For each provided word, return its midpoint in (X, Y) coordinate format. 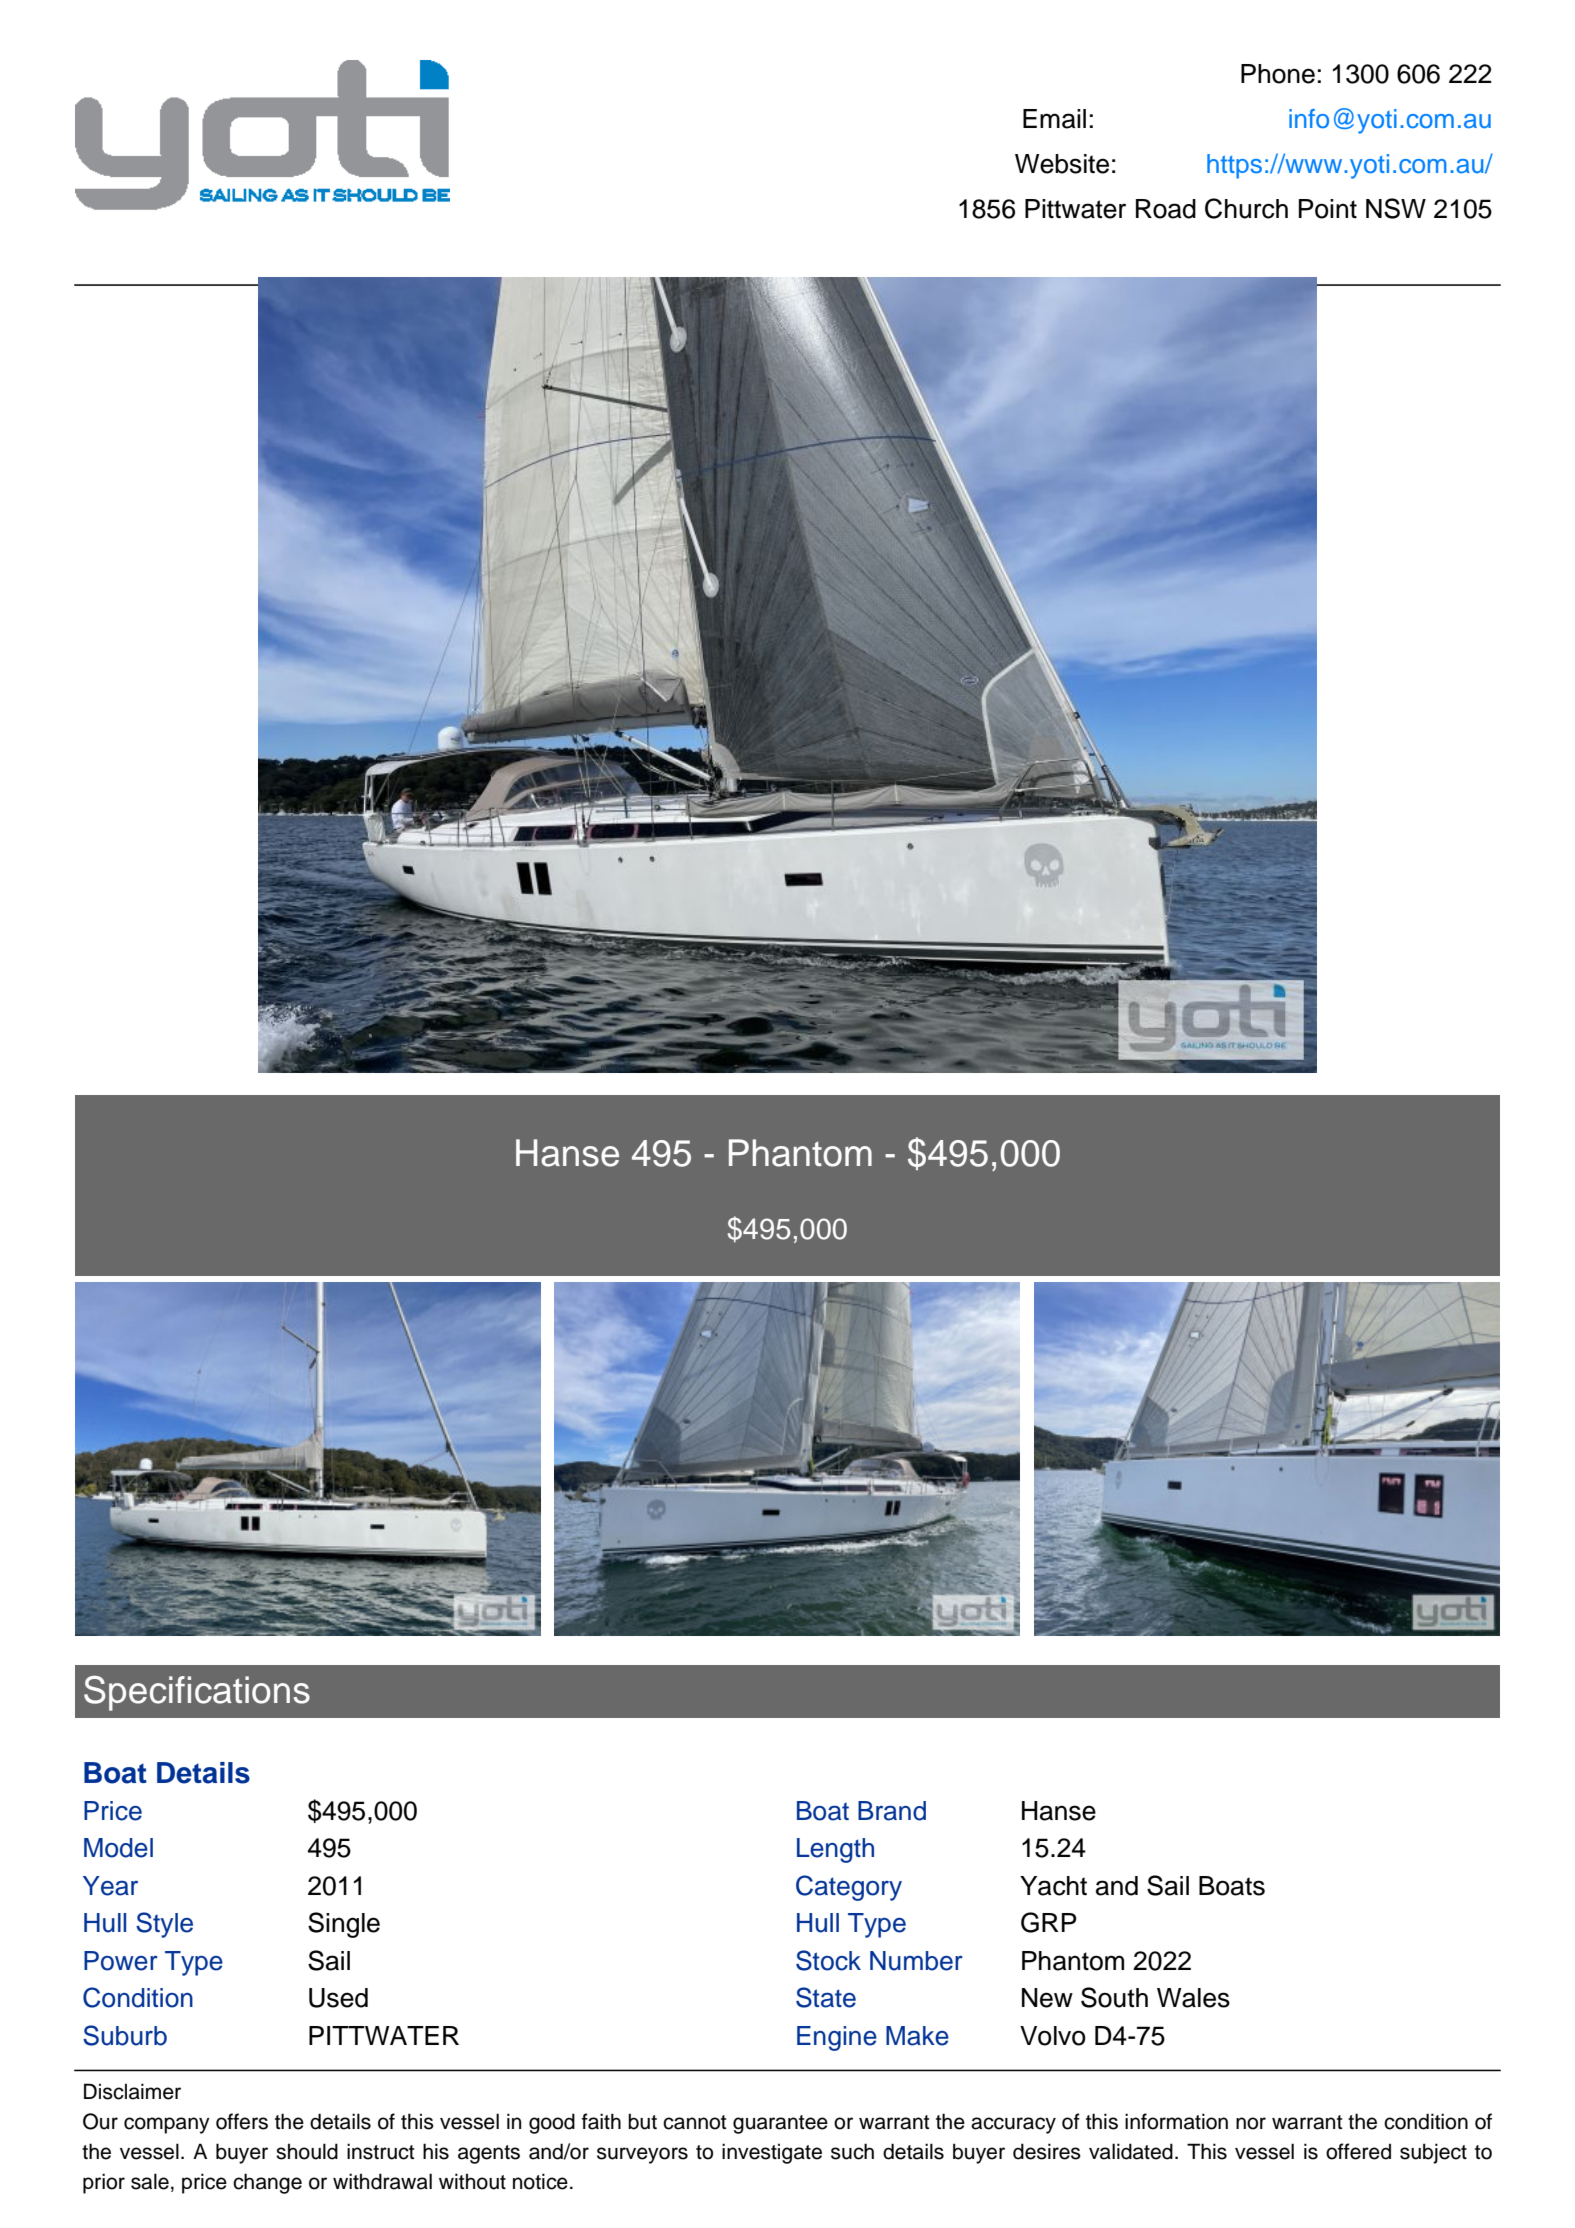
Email (1054, 119)
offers (242, 2121)
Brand (892, 1811)
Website (1062, 164)
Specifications (197, 1693)
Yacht (1053, 1886)
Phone (1278, 74)
